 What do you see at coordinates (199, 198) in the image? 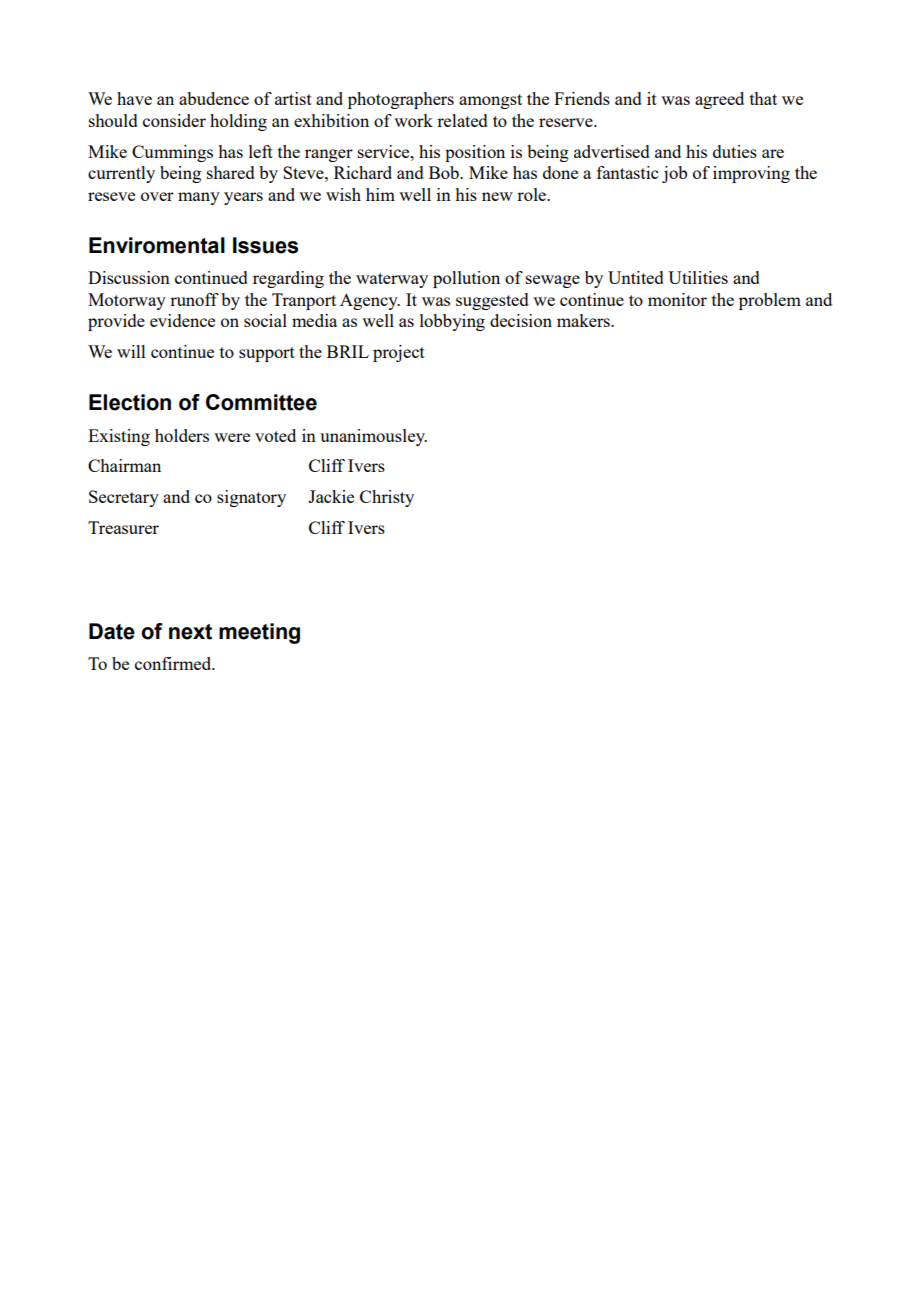
I see `many` at bounding box center [199, 198].
